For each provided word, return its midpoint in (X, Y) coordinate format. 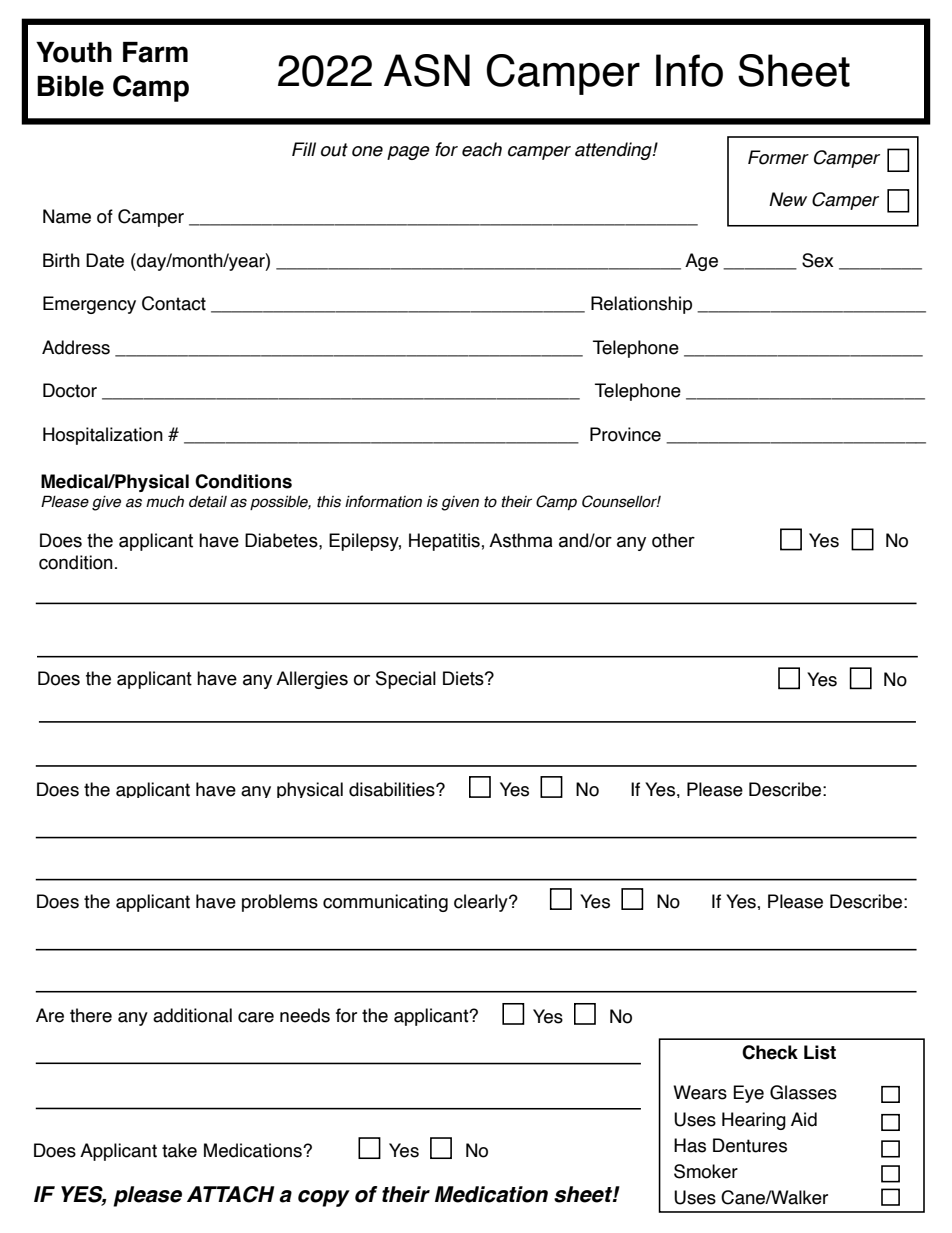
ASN (427, 70)
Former (778, 157)
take (179, 1150)
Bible (70, 86)
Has (690, 1145)
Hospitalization (103, 436)
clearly (482, 903)
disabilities (393, 789)
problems (280, 903)
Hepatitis (444, 542)
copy (324, 1198)
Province (625, 434)
